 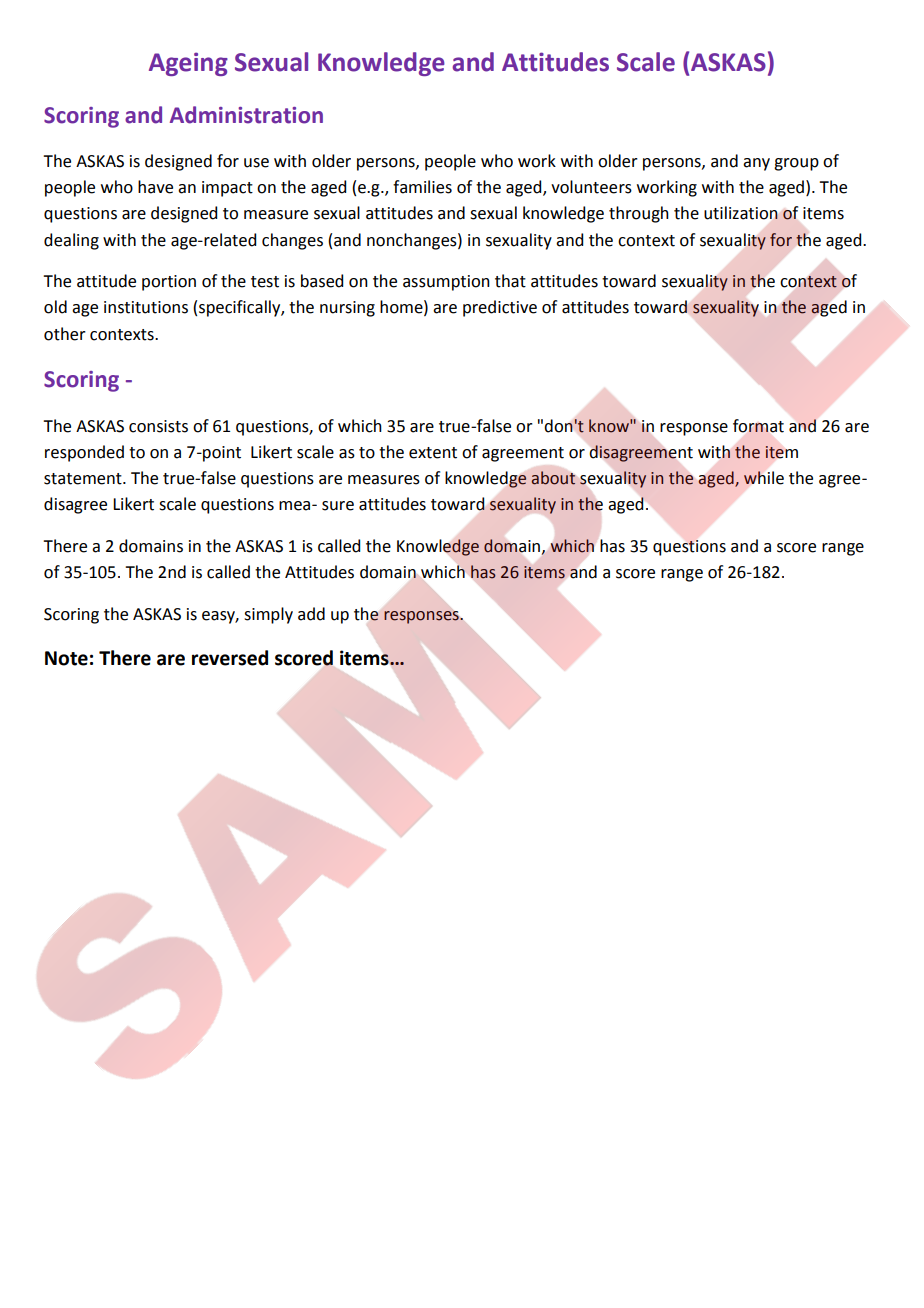 I want to click on reversed, so click(x=230, y=658).
